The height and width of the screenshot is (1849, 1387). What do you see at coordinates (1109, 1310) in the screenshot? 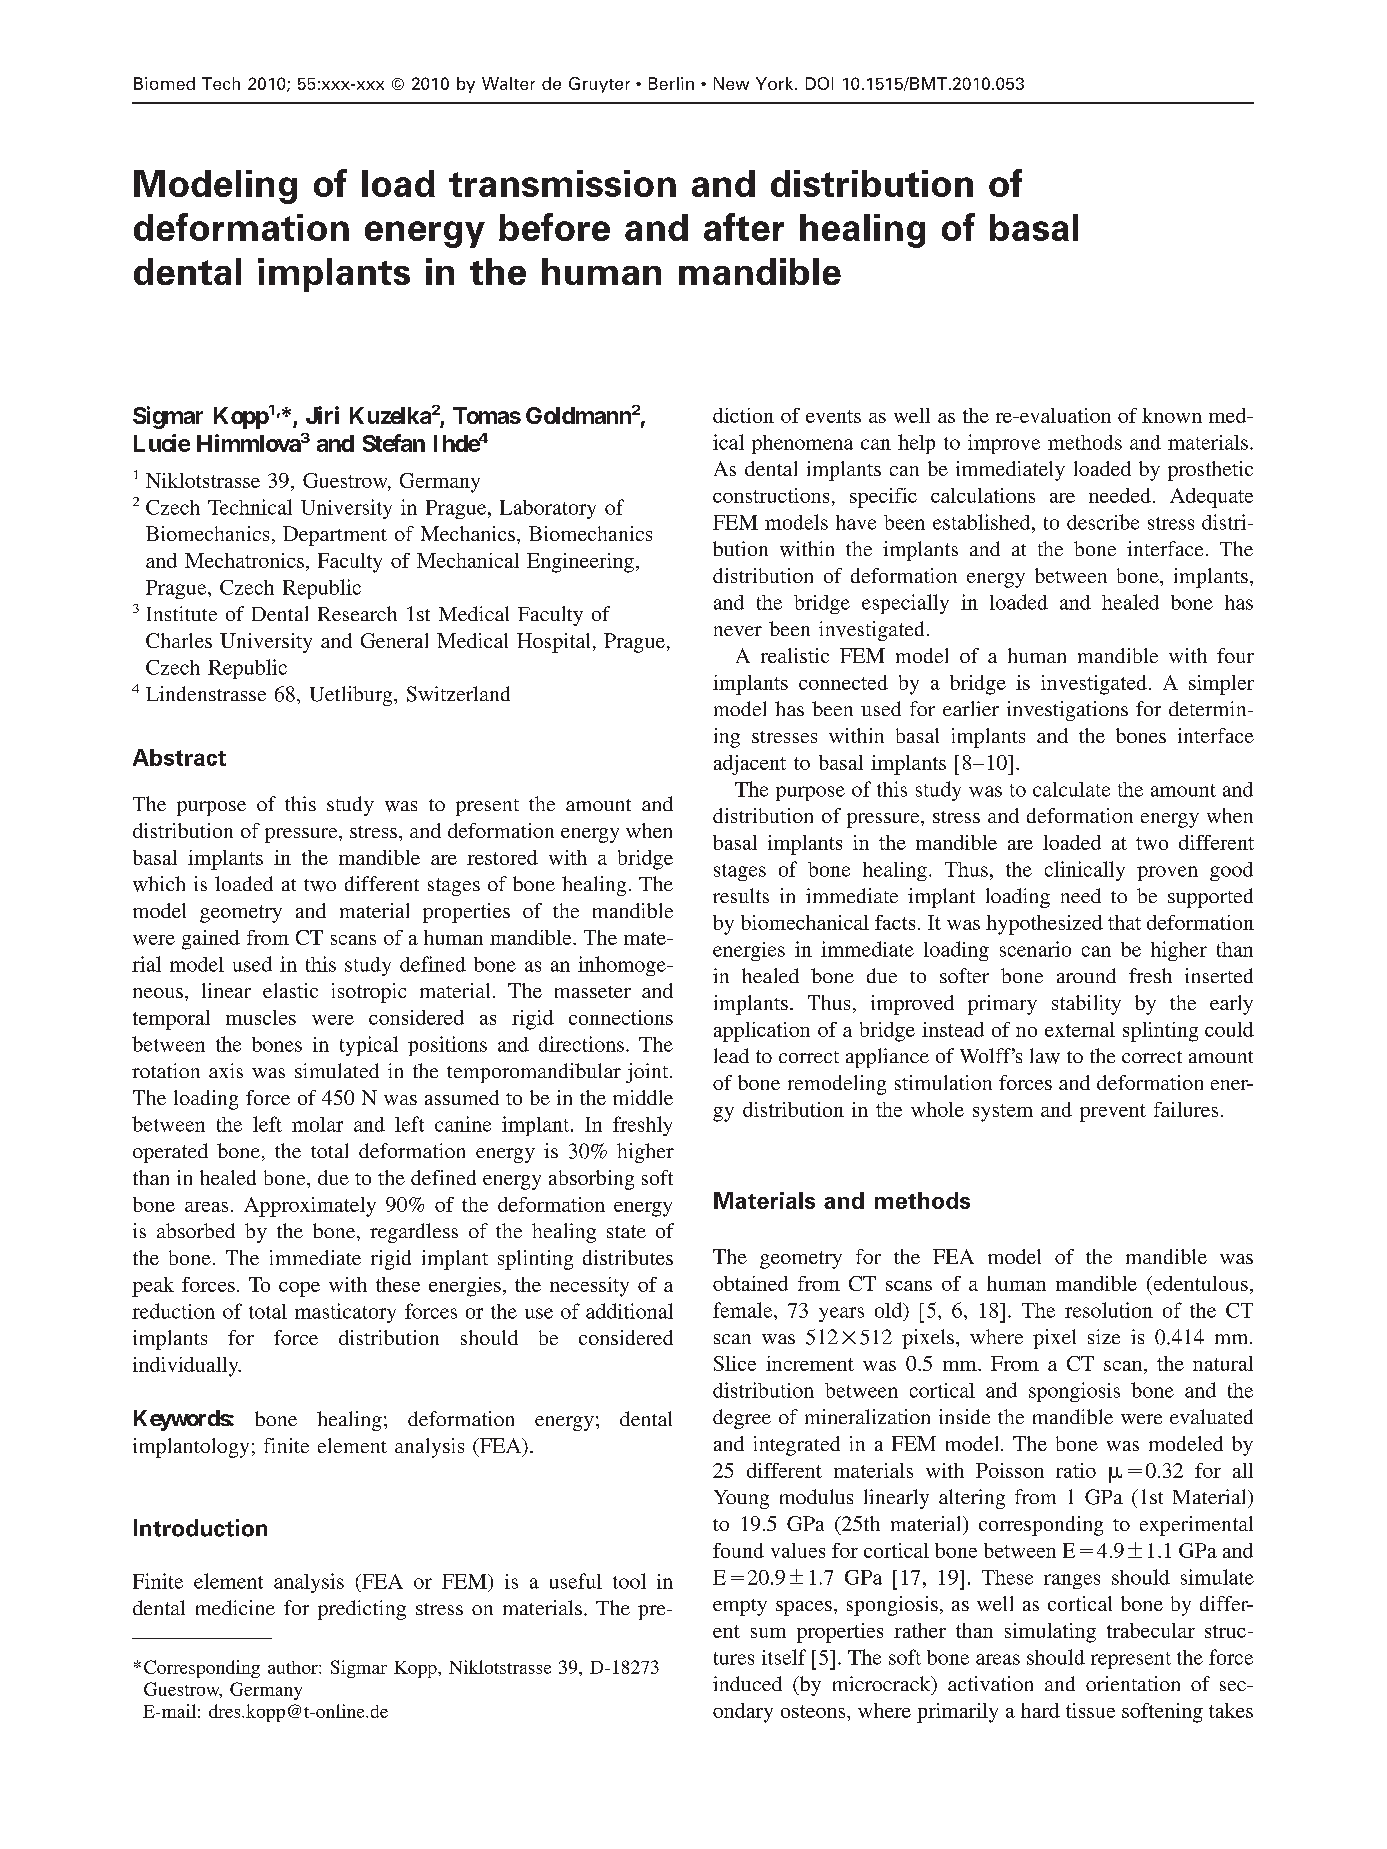
I see `resolution` at bounding box center [1109, 1310].
